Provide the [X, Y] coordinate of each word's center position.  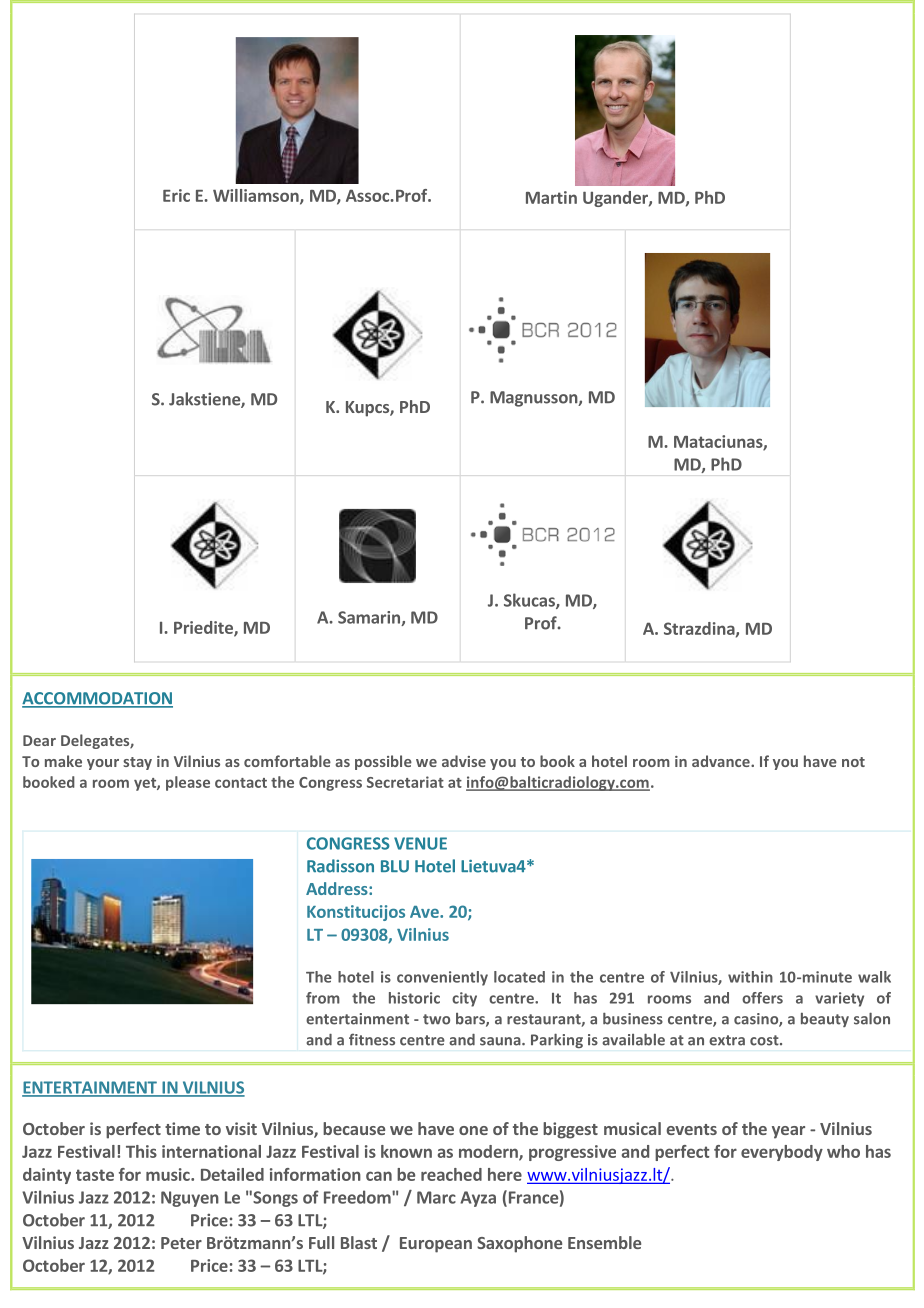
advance [722, 761]
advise [464, 761]
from [323, 998]
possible [383, 762]
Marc [436, 1197]
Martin [551, 197]
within [750, 977]
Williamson [257, 196]
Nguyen [190, 1199]
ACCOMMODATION [97, 699]
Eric [176, 195]
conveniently [442, 978]
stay [137, 763]
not [853, 762]
